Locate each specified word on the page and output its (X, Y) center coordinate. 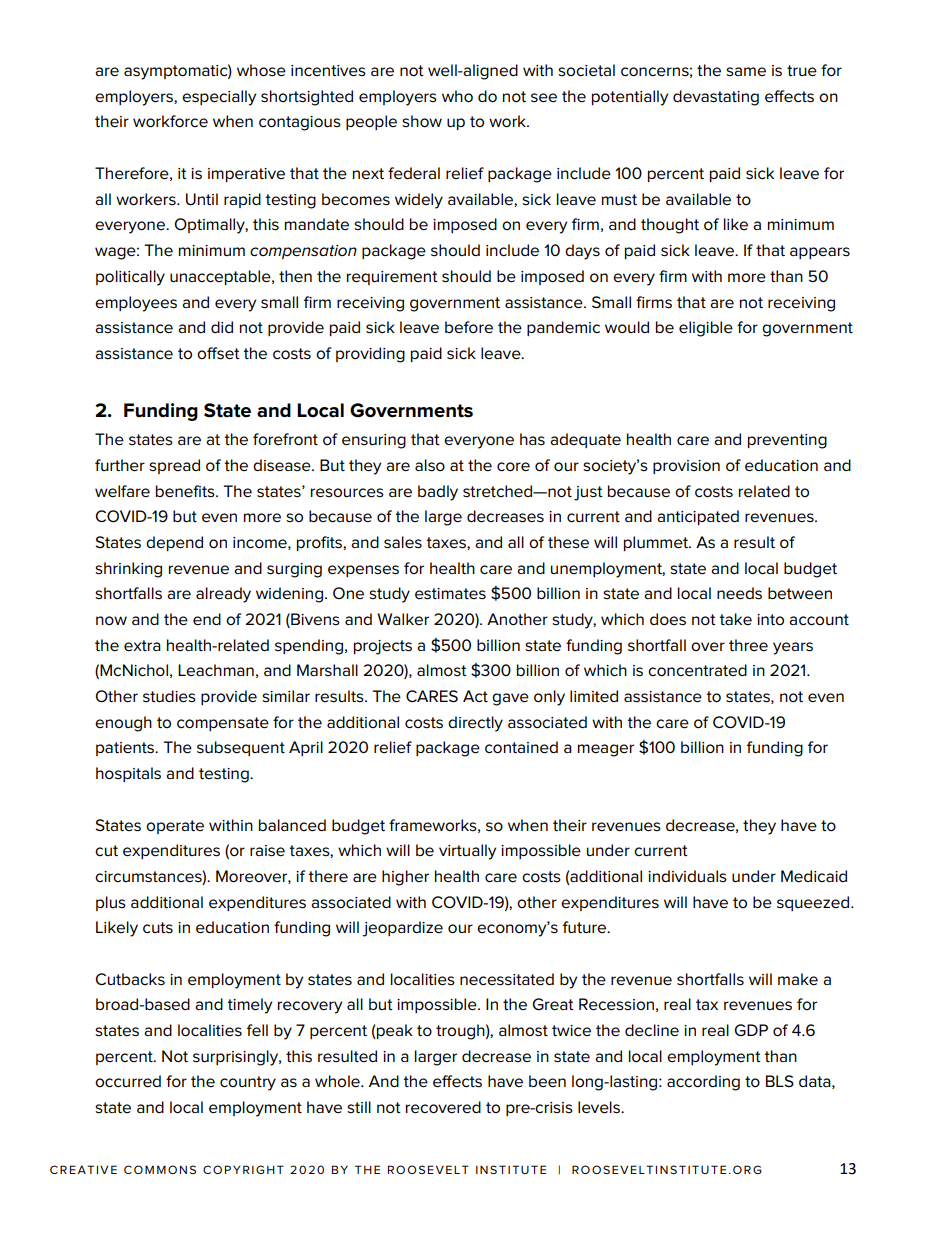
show (422, 121)
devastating (716, 98)
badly (438, 493)
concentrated (697, 670)
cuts (158, 928)
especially (219, 98)
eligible (706, 329)
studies (169, 696)
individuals (687, 876)
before (469, 327)
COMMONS (160, 1169)
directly (475, 724)
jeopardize (402, 929)
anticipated (698, 517)
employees (136, 304)
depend (174, 543)
